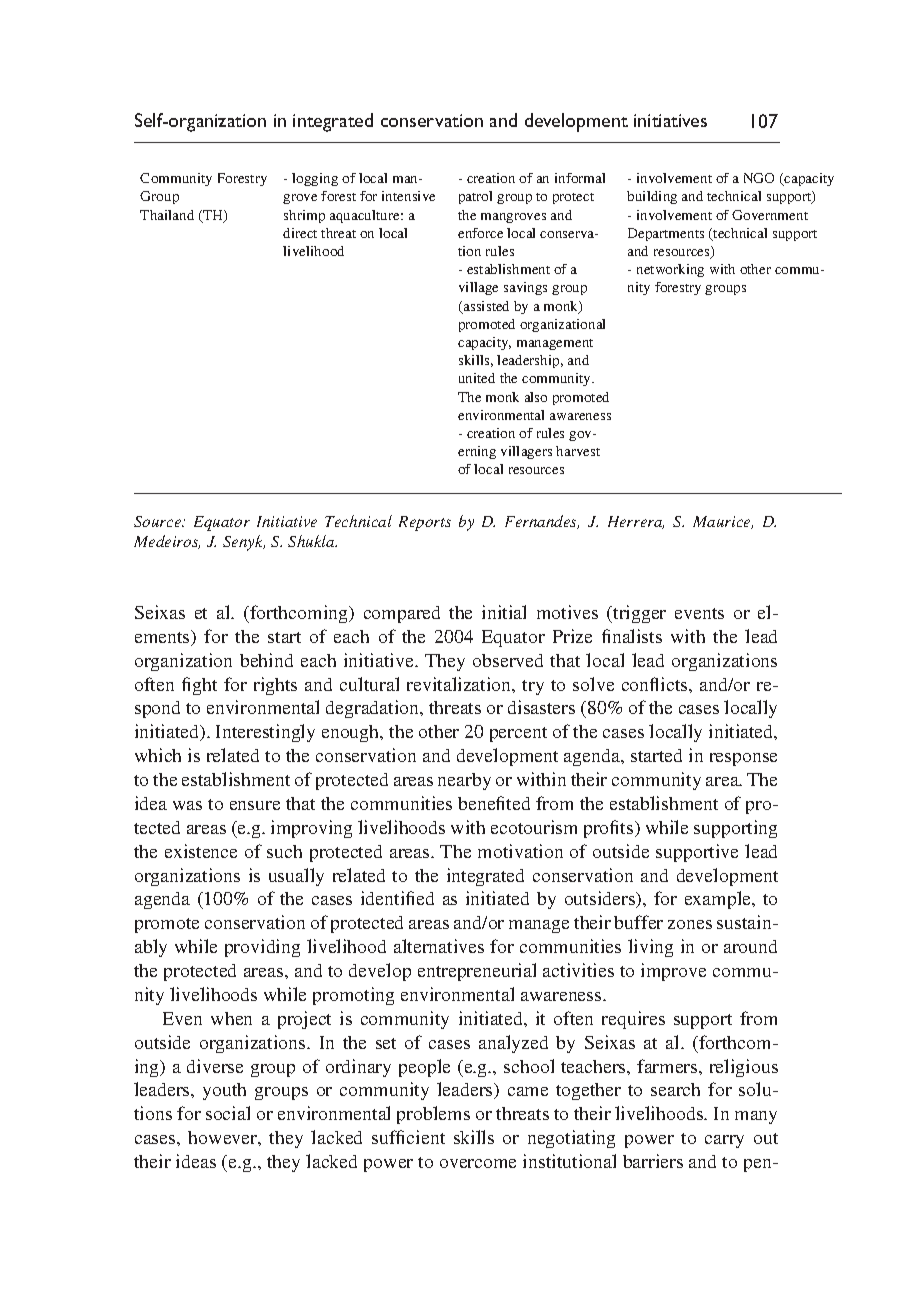  What do you see at coordinates (475, 197) in the screenshot?
I see `patrol` at bounding box center [475, 197].
